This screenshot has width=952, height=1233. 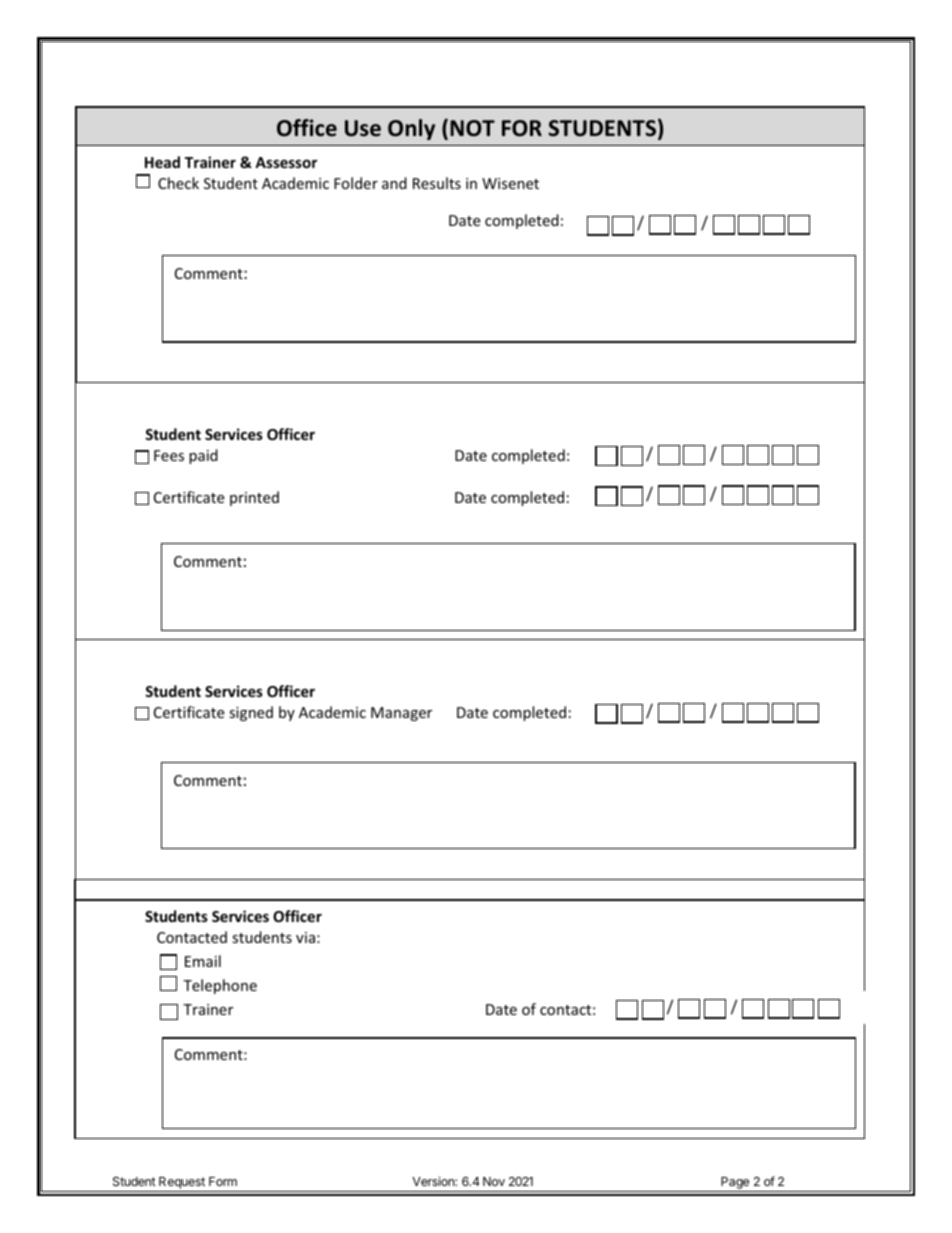 I want to click on Version, so click(x=434, y=1181).
